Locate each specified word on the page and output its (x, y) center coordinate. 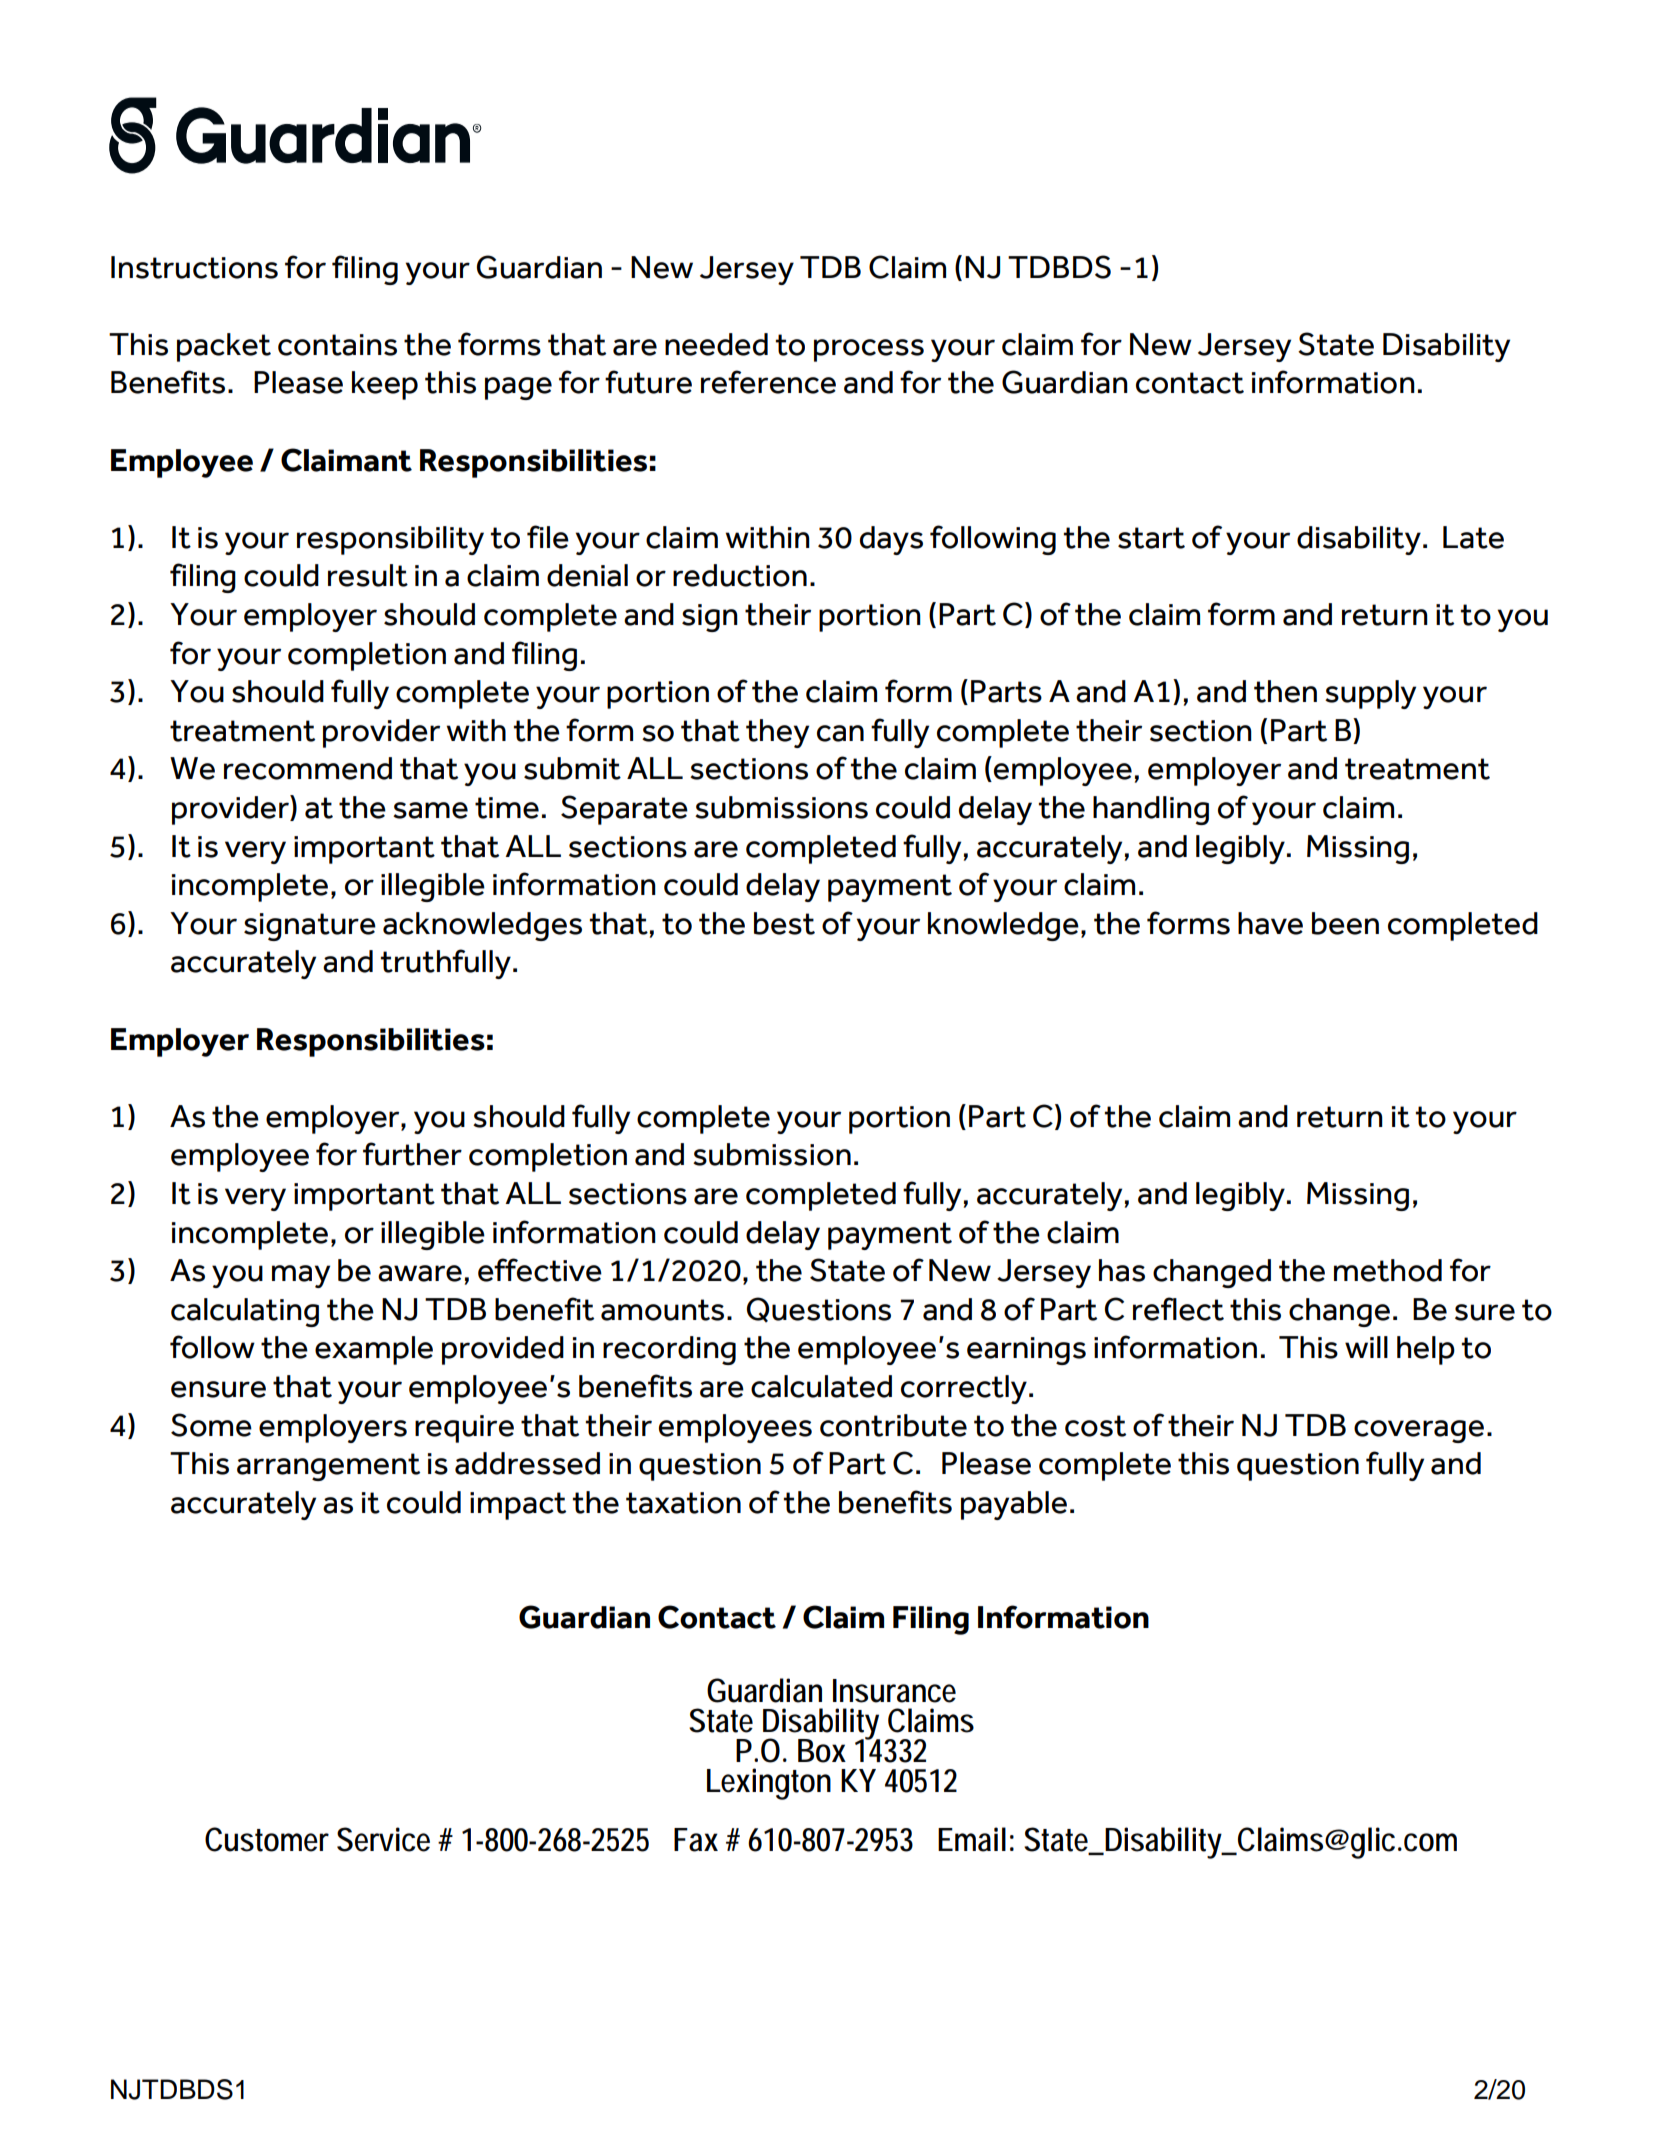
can (840, 733)
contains (337, 345)
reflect (1178, 1309)
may (301, 1276)
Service (383, 1839)
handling (1151, 810)
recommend (308, 768)
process (869, 350)
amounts (662, 1310)
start (1151, 538)
